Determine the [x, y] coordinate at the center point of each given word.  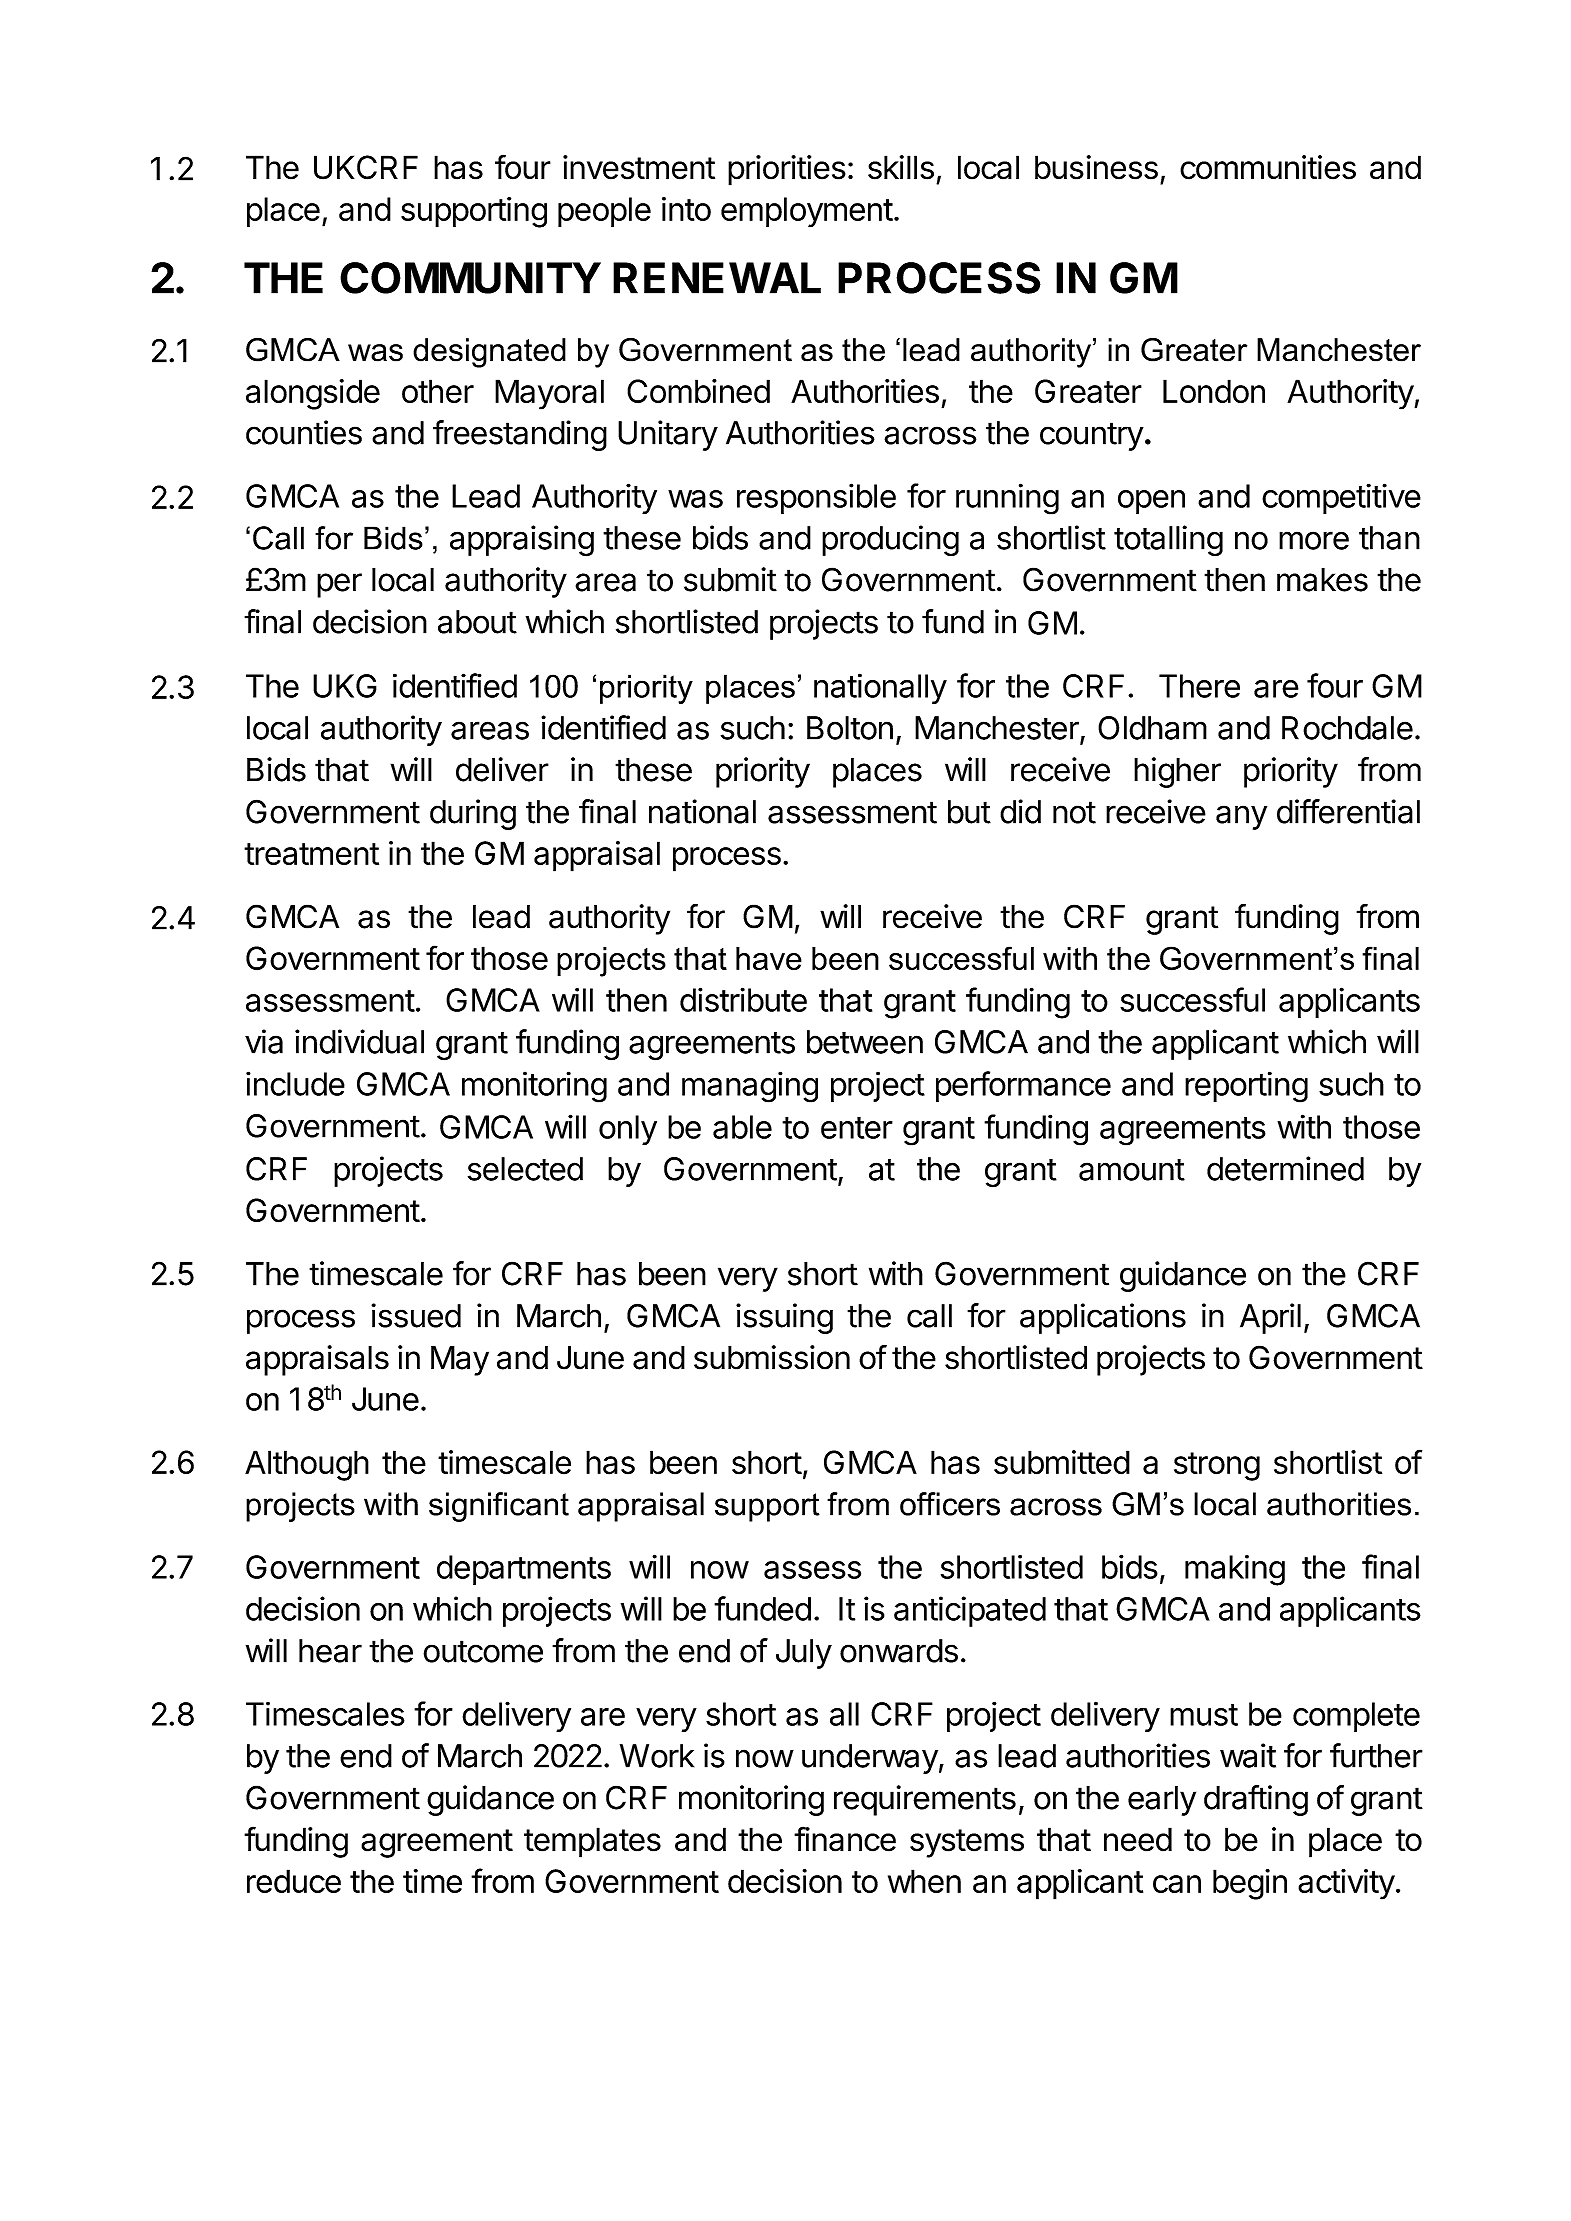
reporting [1246, 1087]
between [865, 1042]
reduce [294, 1881]
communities [1268, 167]
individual [359, 1041]
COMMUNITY [470, 278]
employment [807, 212]
